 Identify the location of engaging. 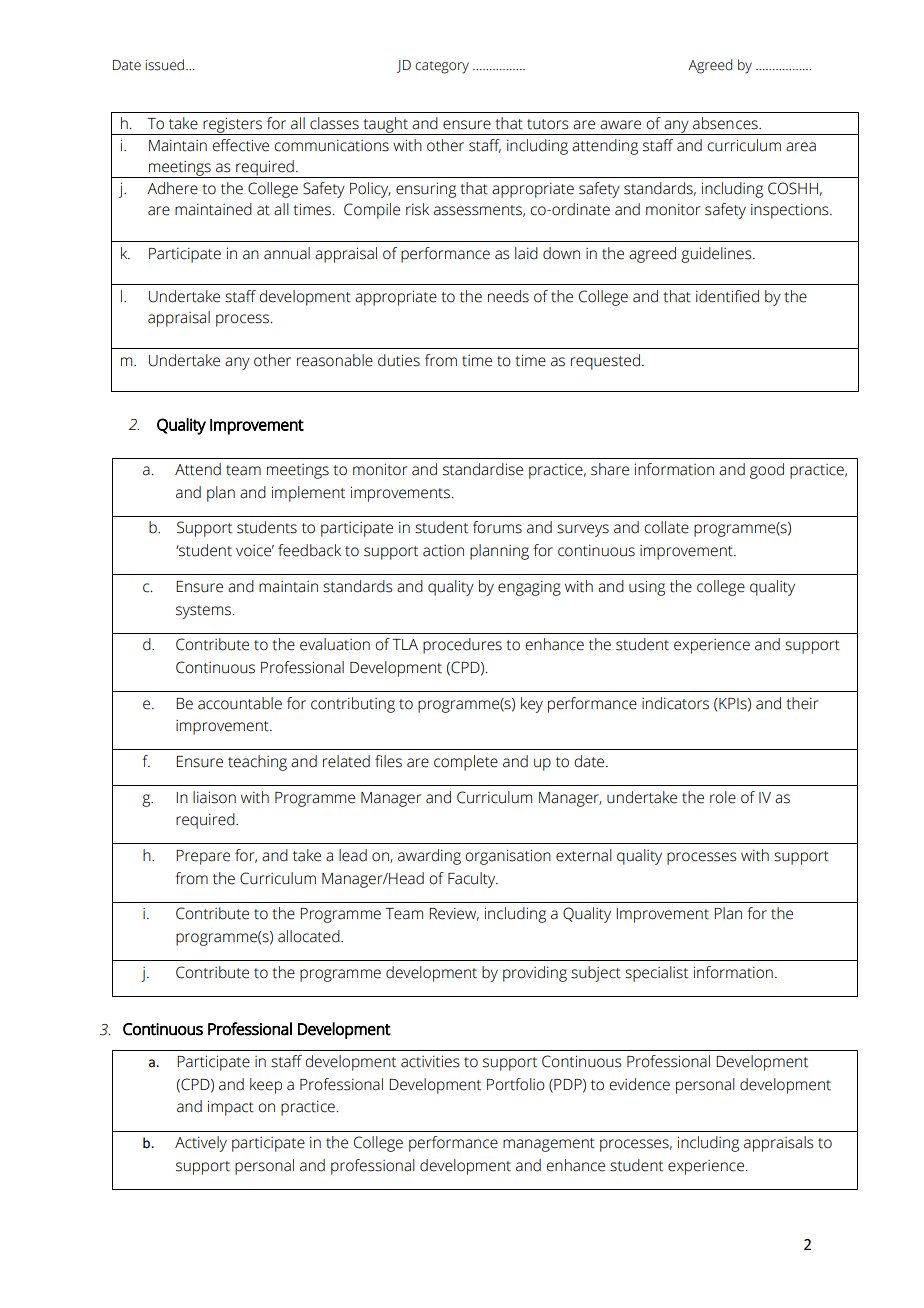
(529, 588).
